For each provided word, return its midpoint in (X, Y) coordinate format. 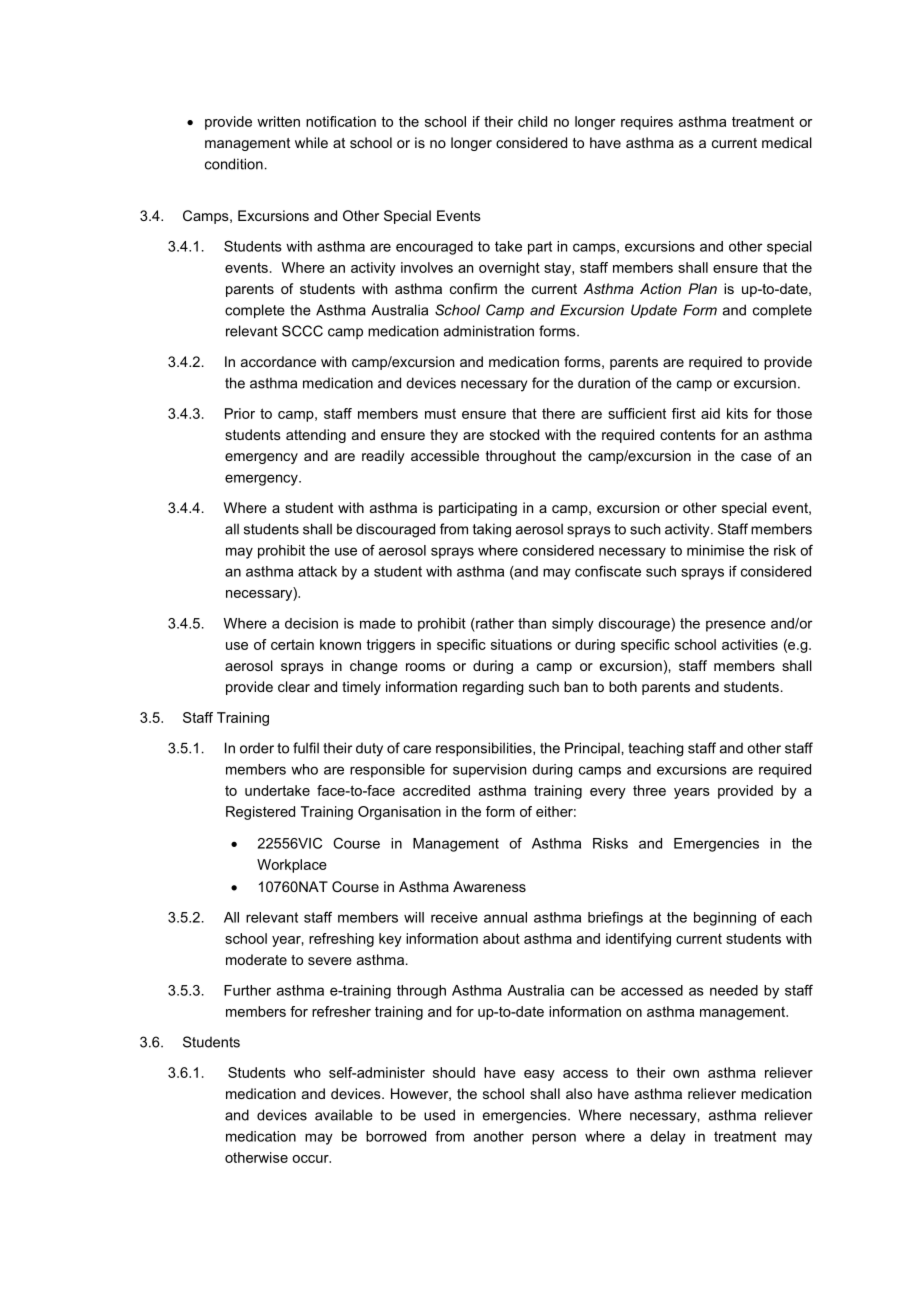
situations (521, 644)
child (532, 121)
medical (787, 142)
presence (736, 626)
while (311, 142)
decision (311, 623)
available (344, 1115)
